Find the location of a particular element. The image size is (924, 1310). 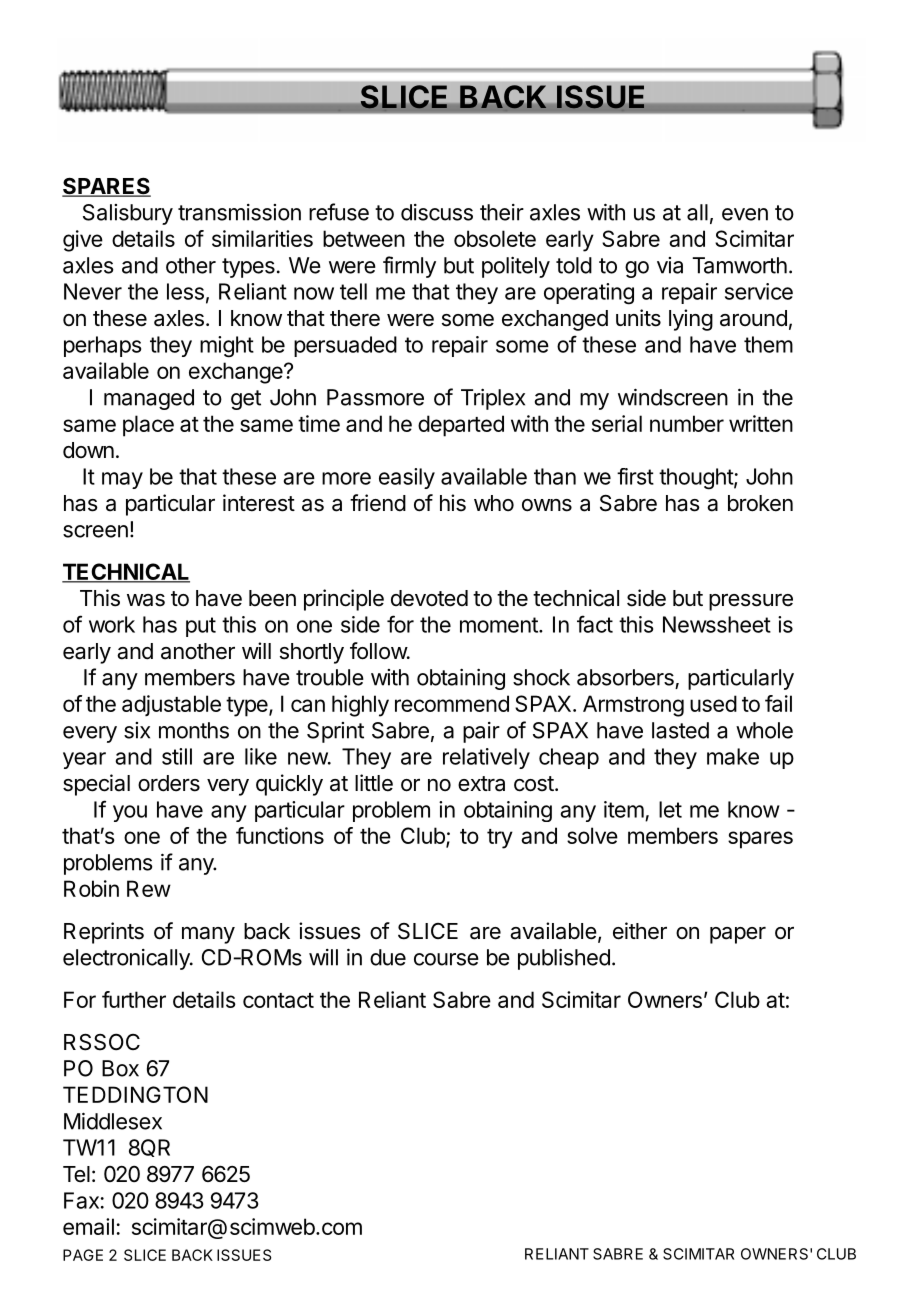

lasted is located at coordinates (680, 730).
